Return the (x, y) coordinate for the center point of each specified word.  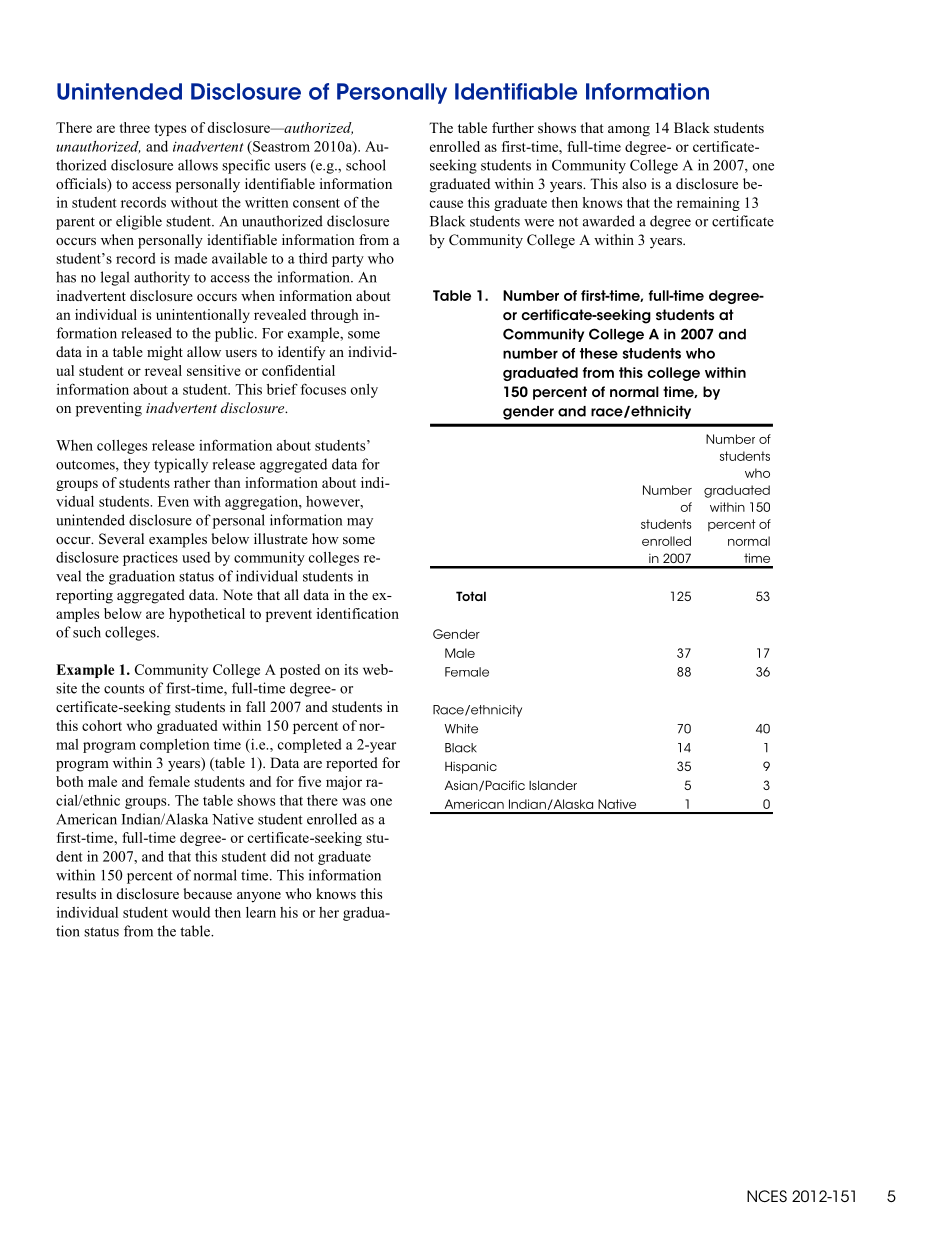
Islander (553, 785)
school (366, 165)
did (280, 856)
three (134, 127)
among (629, 131)
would (191, 912)
